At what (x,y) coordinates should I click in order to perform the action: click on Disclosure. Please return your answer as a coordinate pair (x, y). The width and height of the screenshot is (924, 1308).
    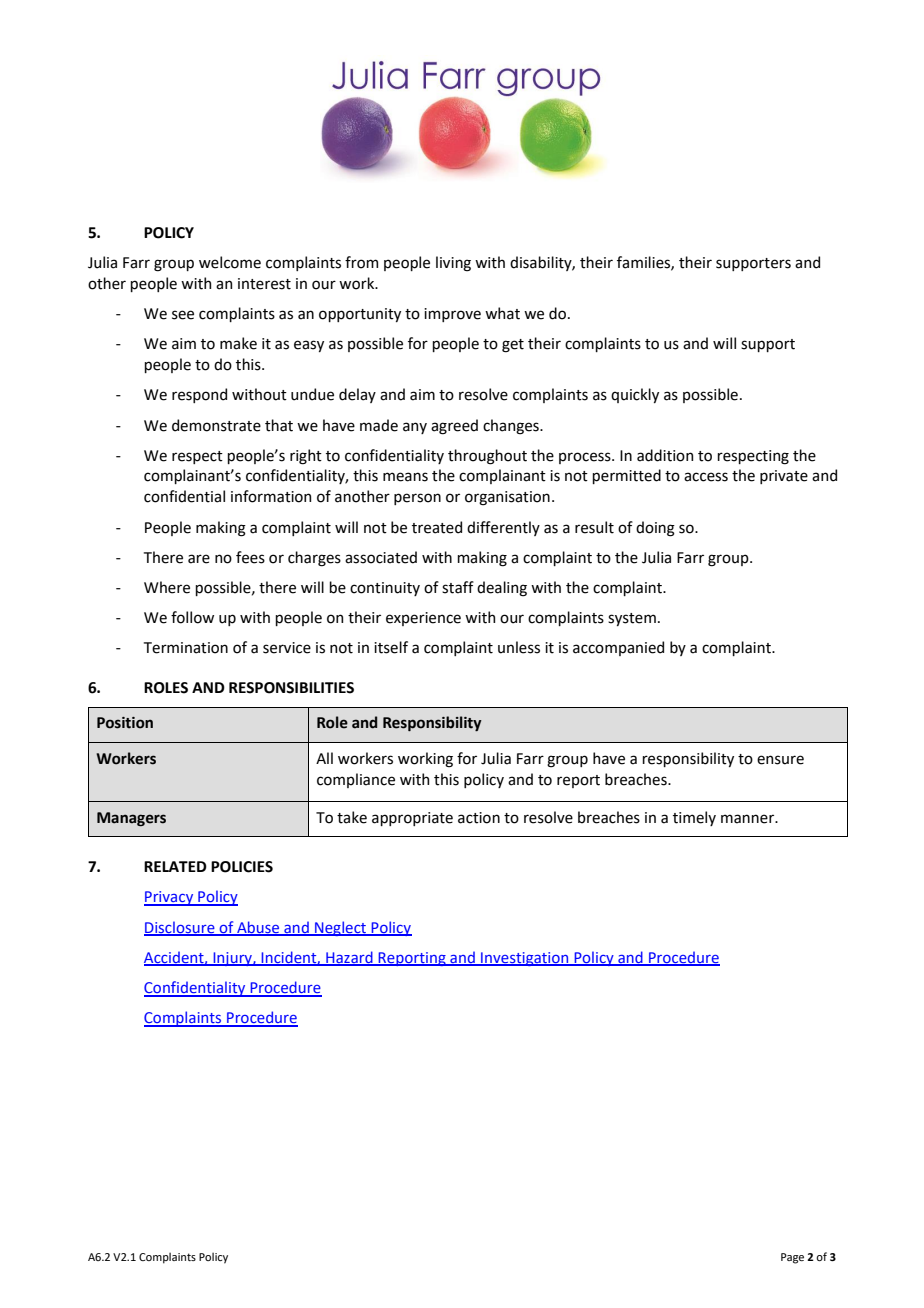
    Looking at the image, I should click on (180, 928).
